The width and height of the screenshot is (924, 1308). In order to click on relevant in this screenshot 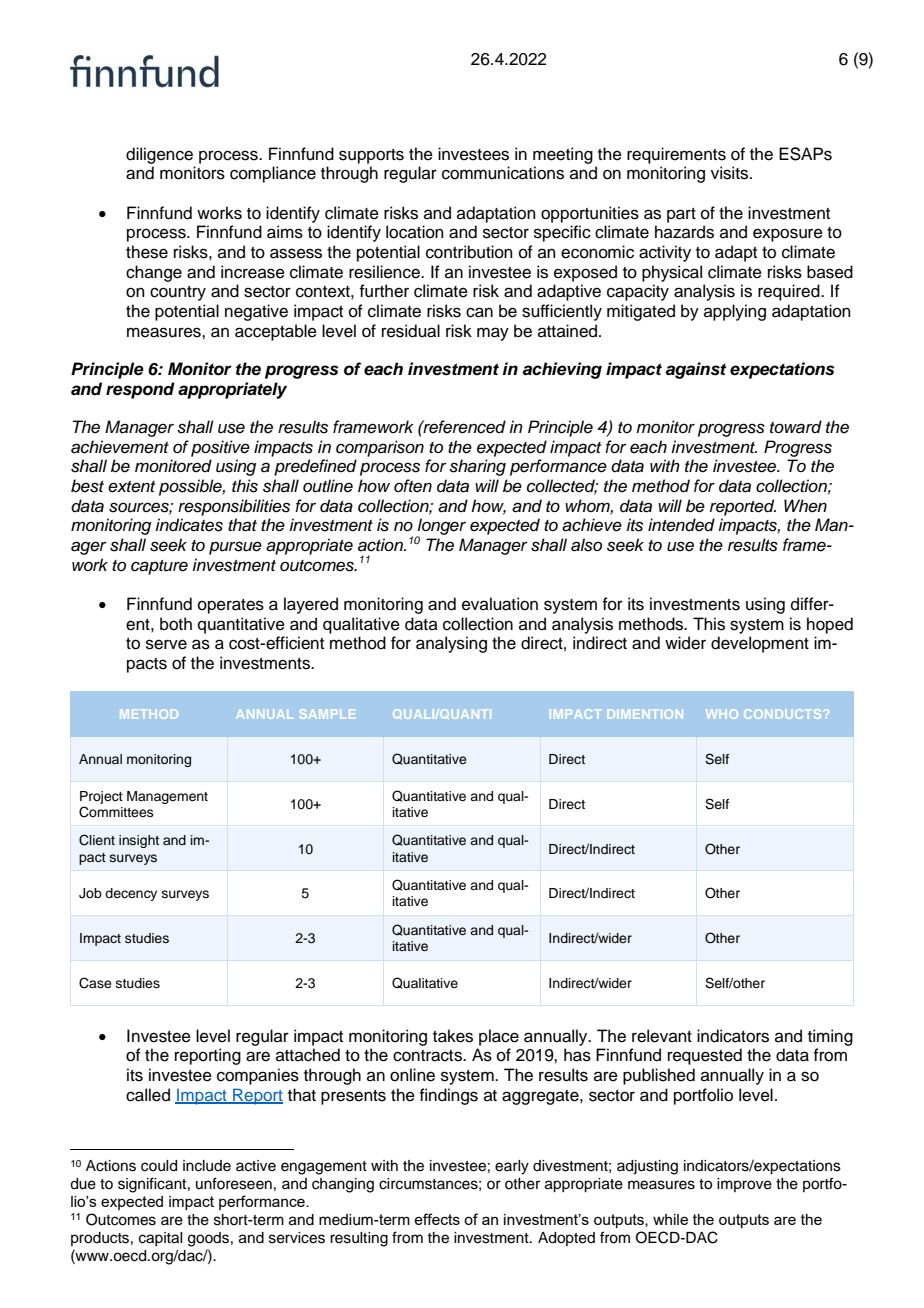, I will do `click(662, 1036)`.
